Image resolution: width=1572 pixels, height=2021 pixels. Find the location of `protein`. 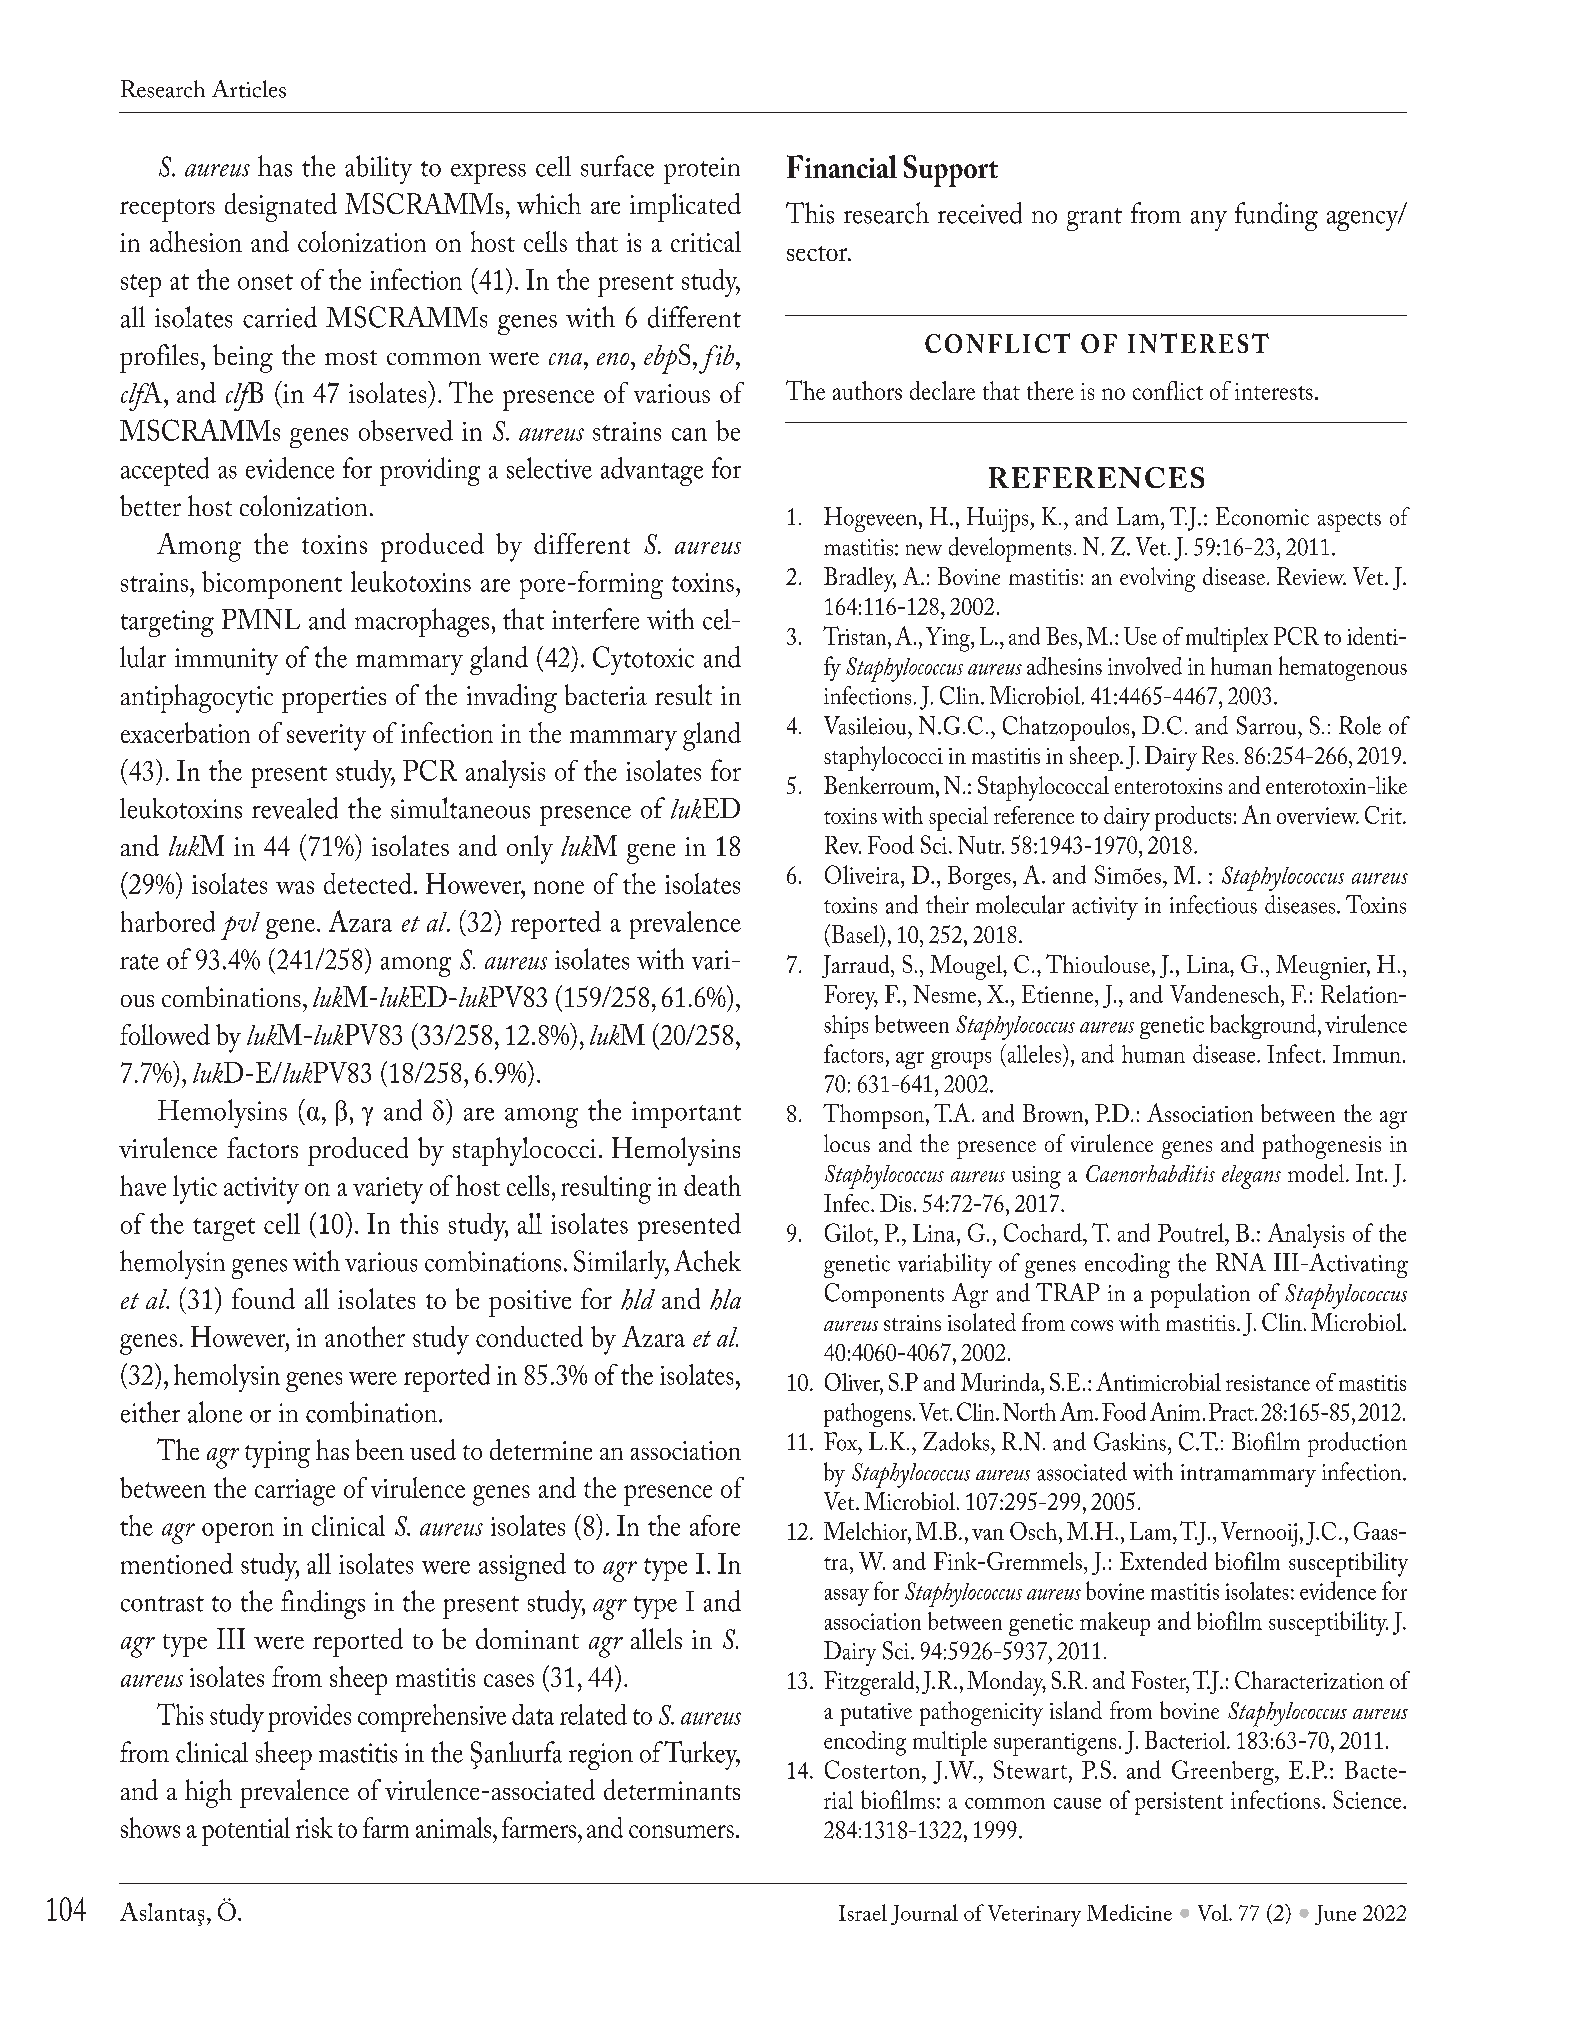

protein is located at coordinates (702, 170).
